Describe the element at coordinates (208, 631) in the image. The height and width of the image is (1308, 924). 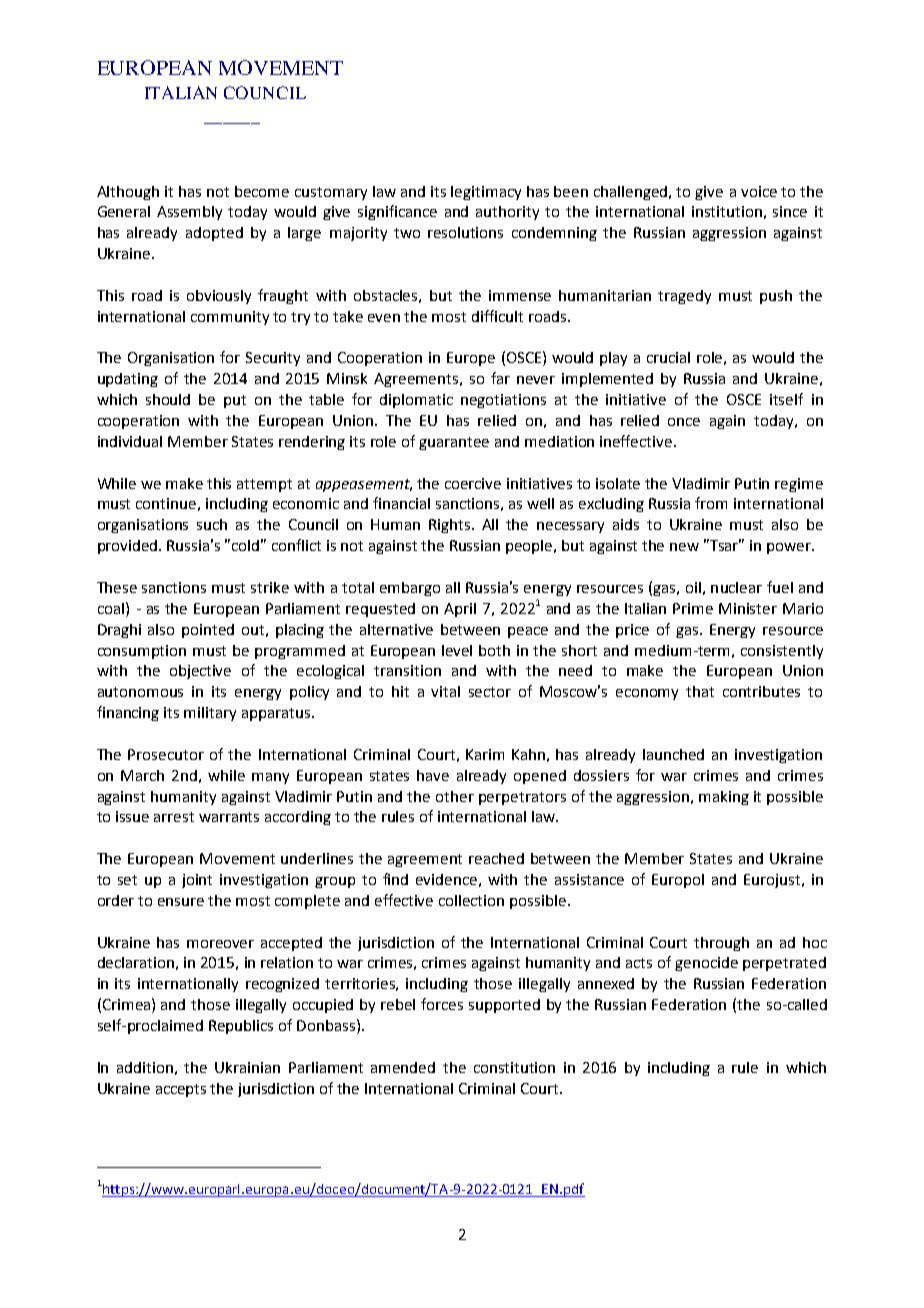
I see `pointed` at that location.
